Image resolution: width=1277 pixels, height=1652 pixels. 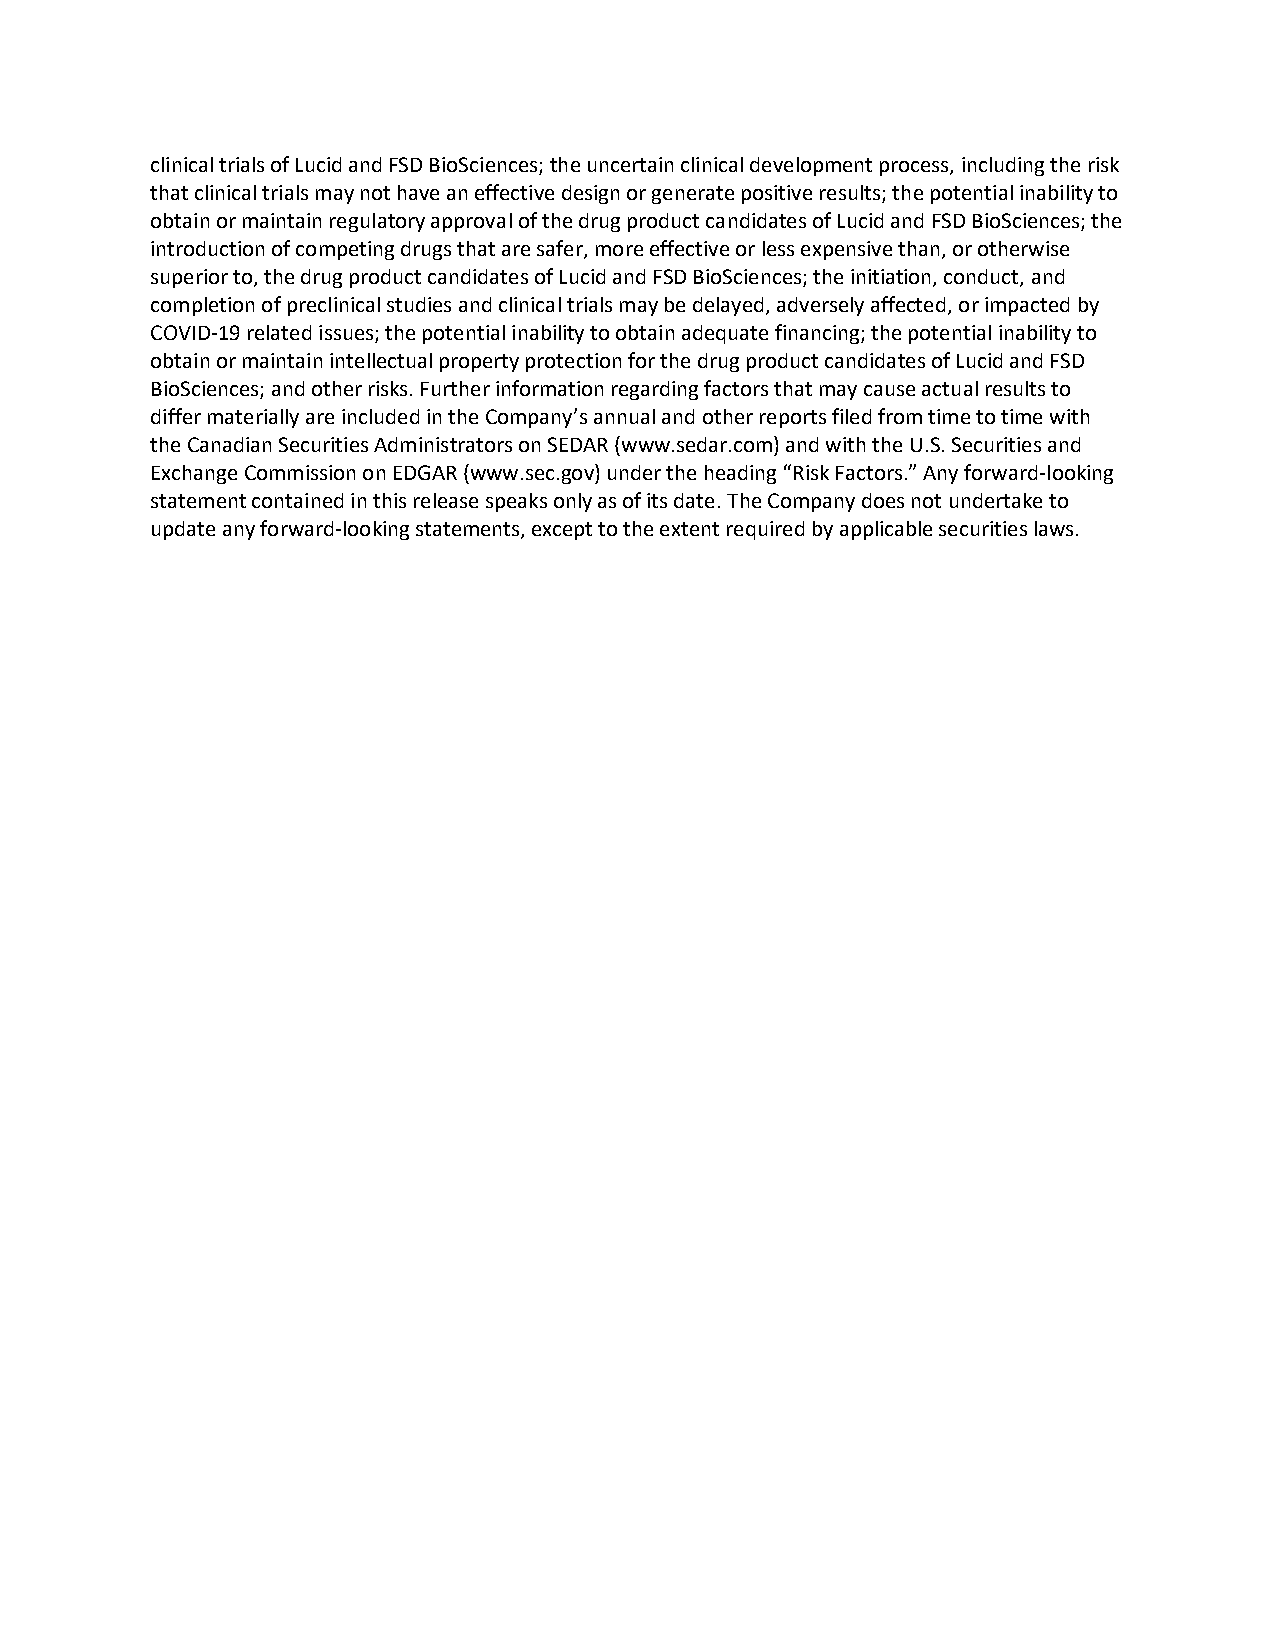 I want to click on delayed, so click(x=728, y=306).
